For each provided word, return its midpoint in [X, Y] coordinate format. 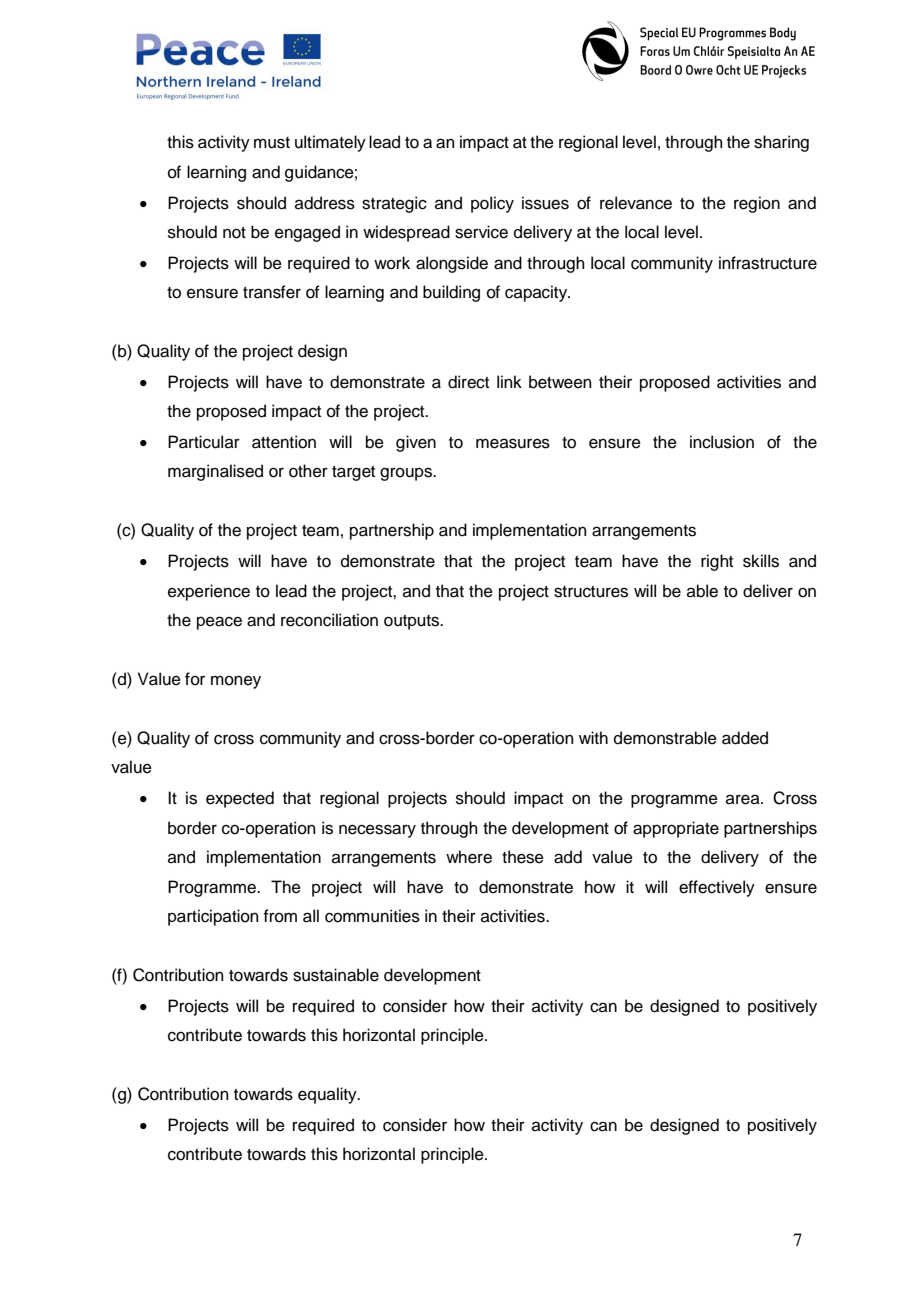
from [280, 916]
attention [284, 442]
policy [492, 204]
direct [468, 382]
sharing [781, 143]
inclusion [722, 442]
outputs [413, 622]
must [272, 143]
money [236, 682]
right [717, 562]
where [469, 857]
